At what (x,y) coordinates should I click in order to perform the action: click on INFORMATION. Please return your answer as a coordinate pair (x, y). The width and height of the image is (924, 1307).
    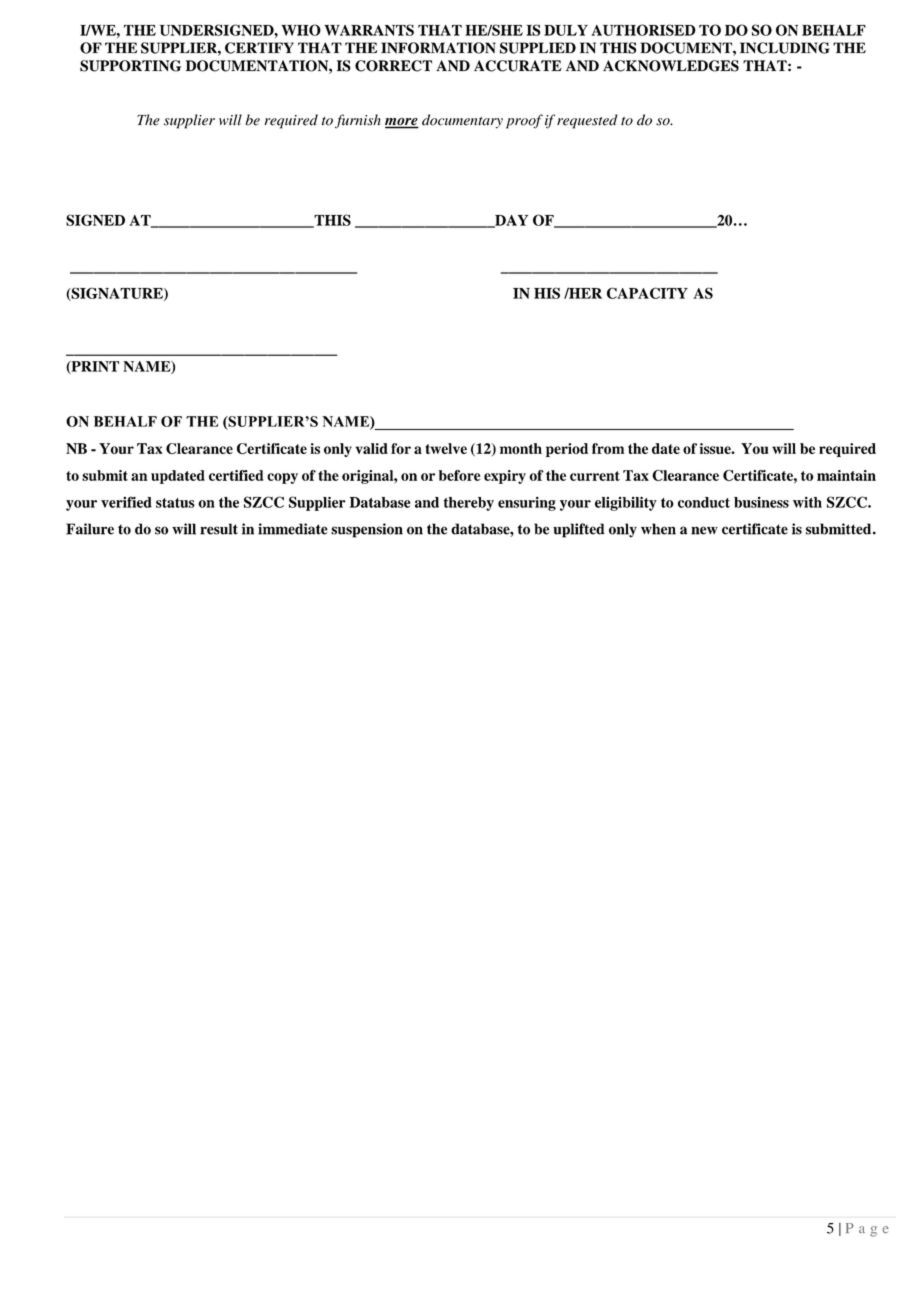
    Looking at the image, I should click on (438, 48).
